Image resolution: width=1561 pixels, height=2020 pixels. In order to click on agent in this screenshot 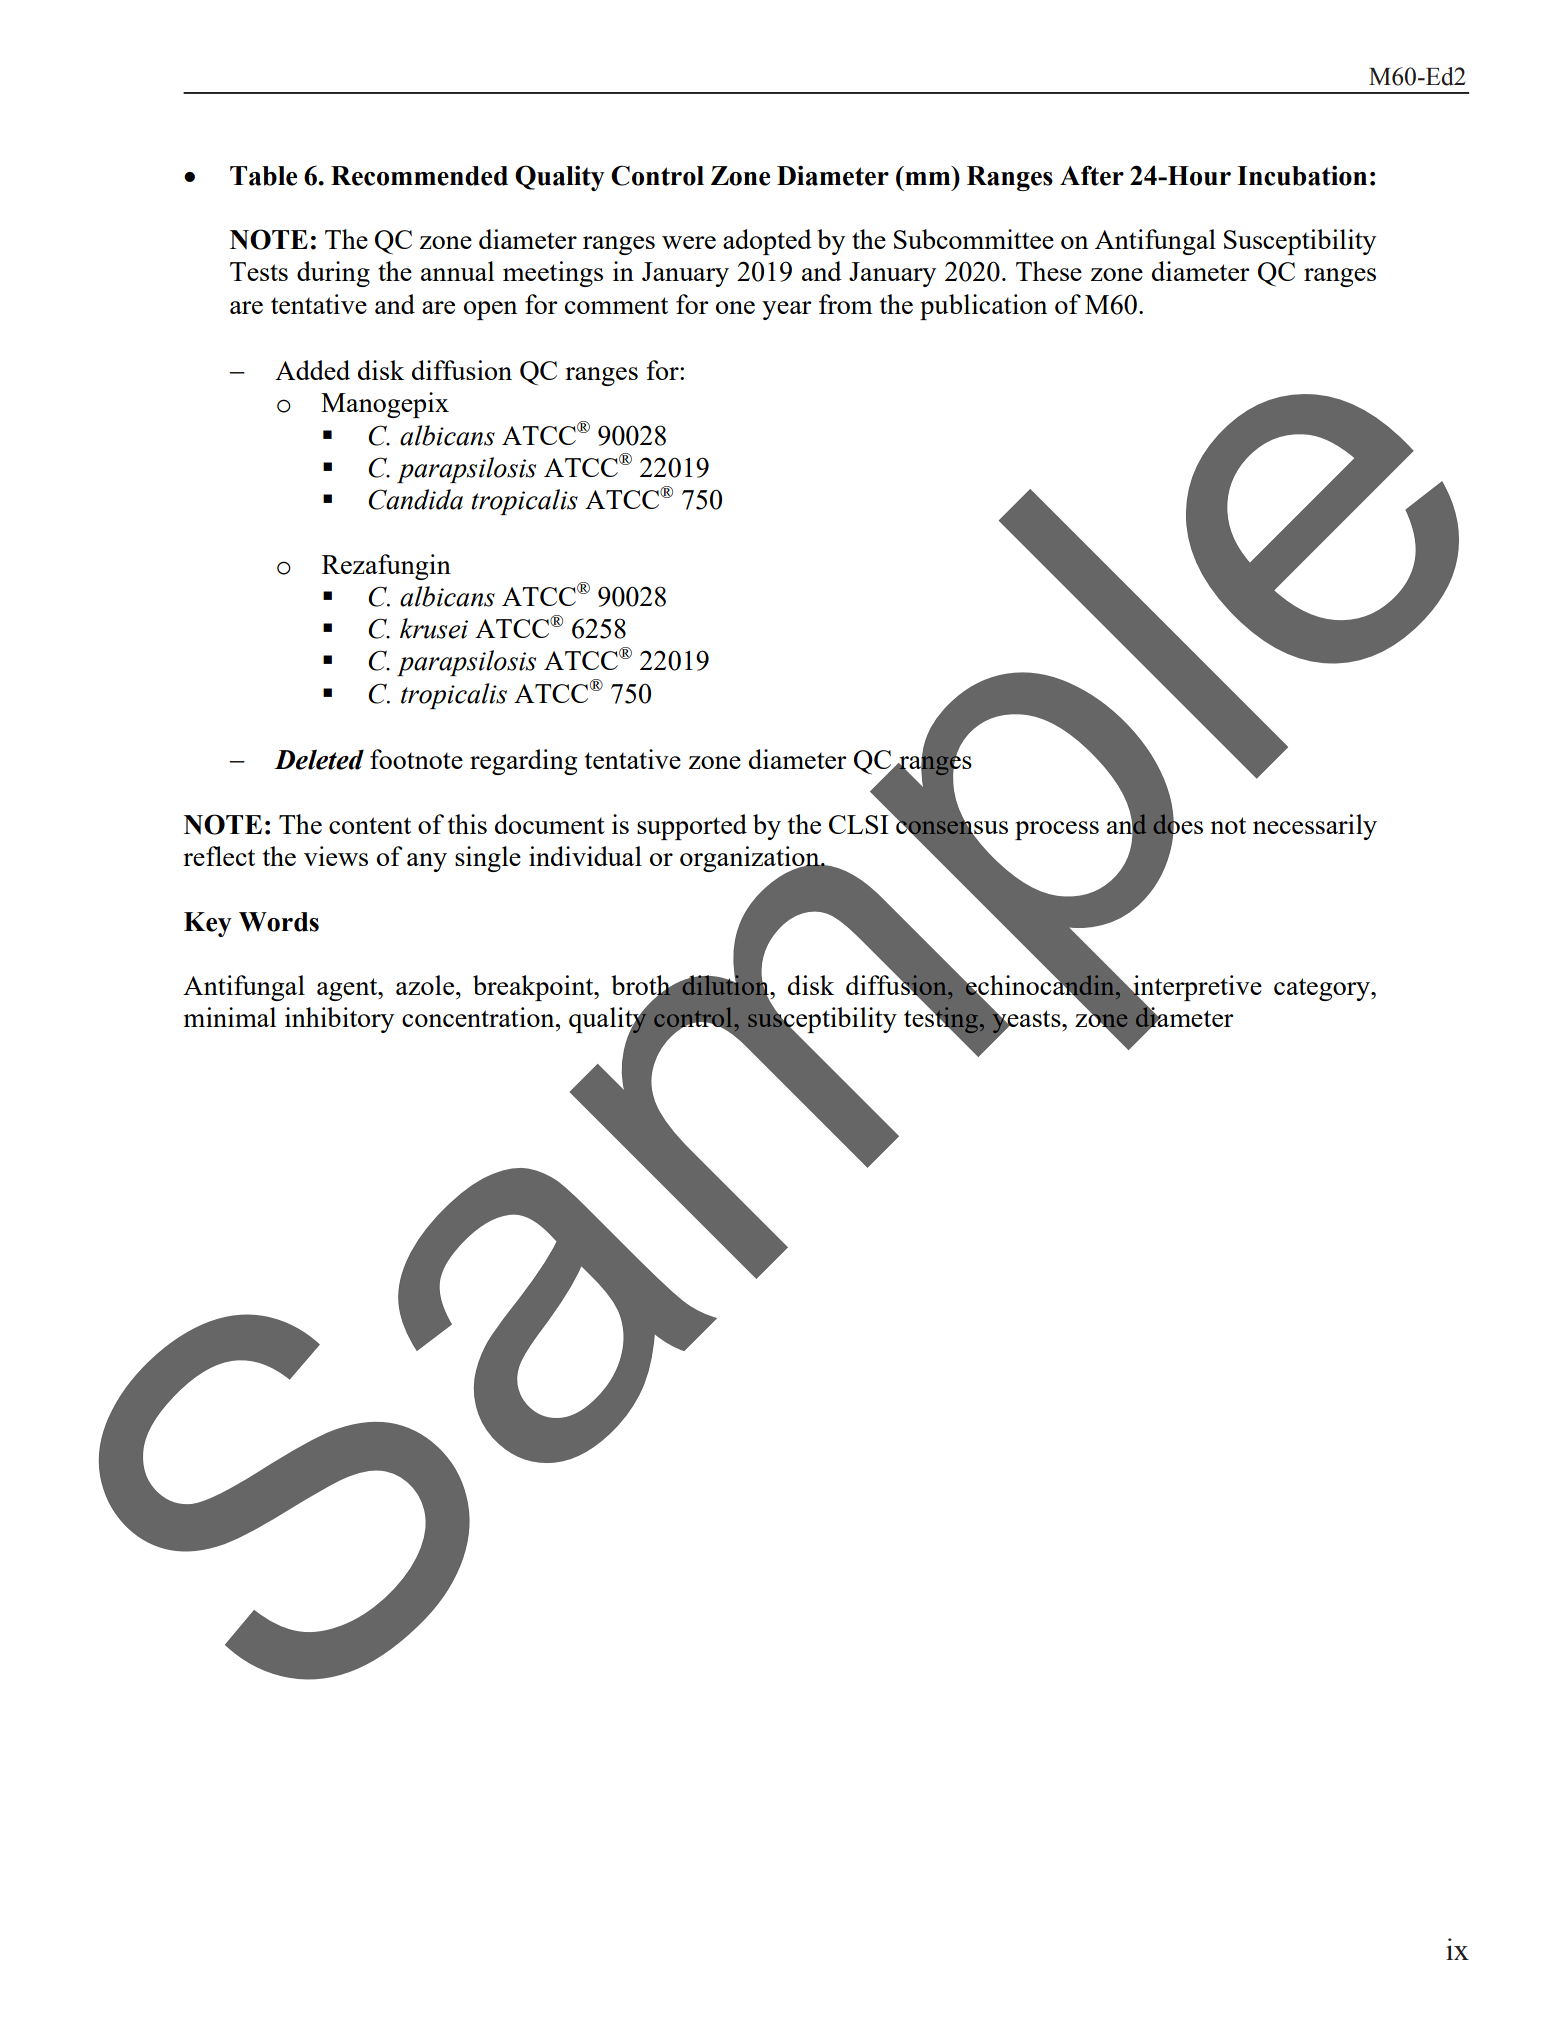, I will do `click(348, 989)`.
